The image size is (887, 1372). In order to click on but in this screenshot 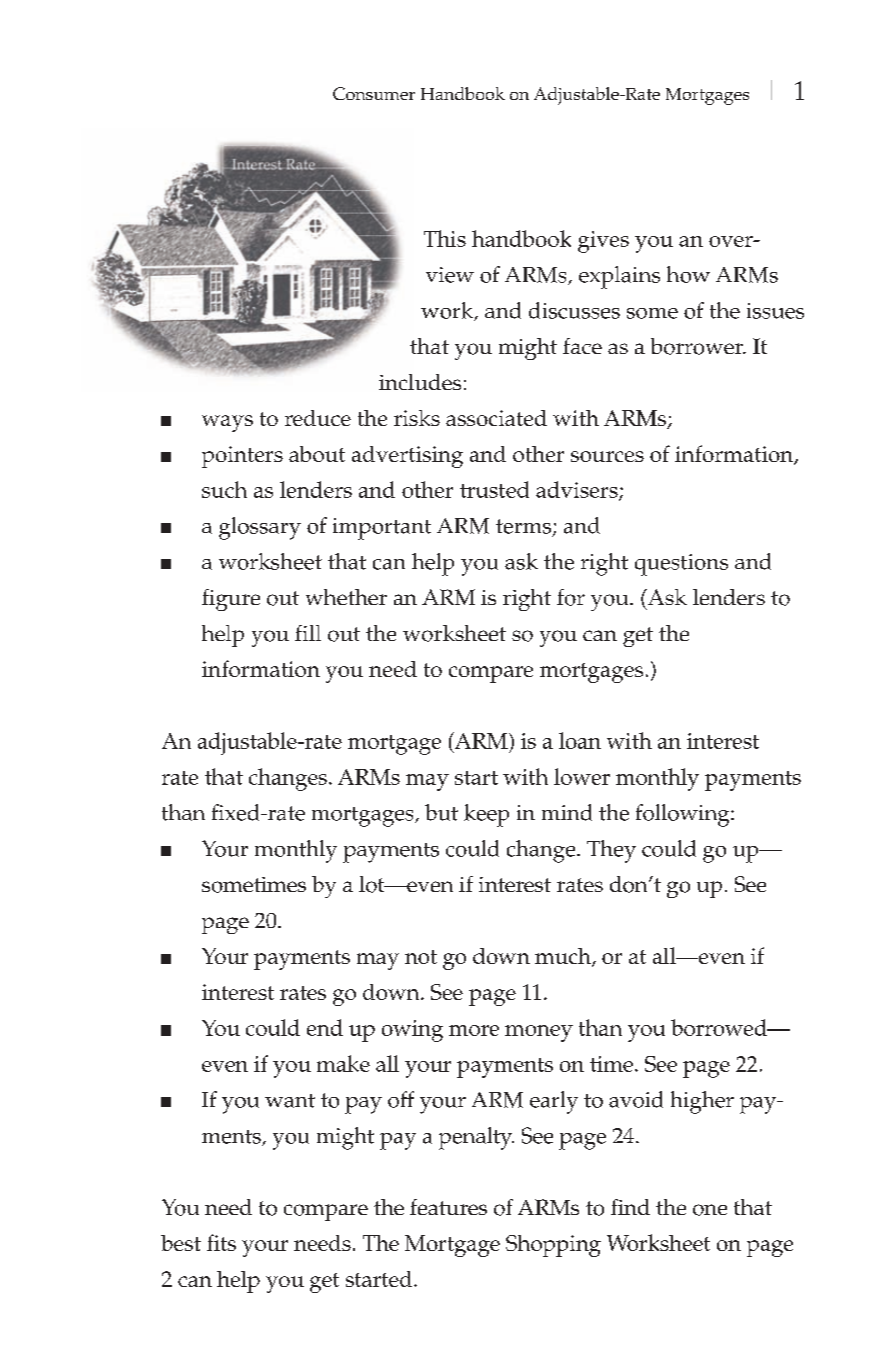, I will do `click(441, 812)`.
